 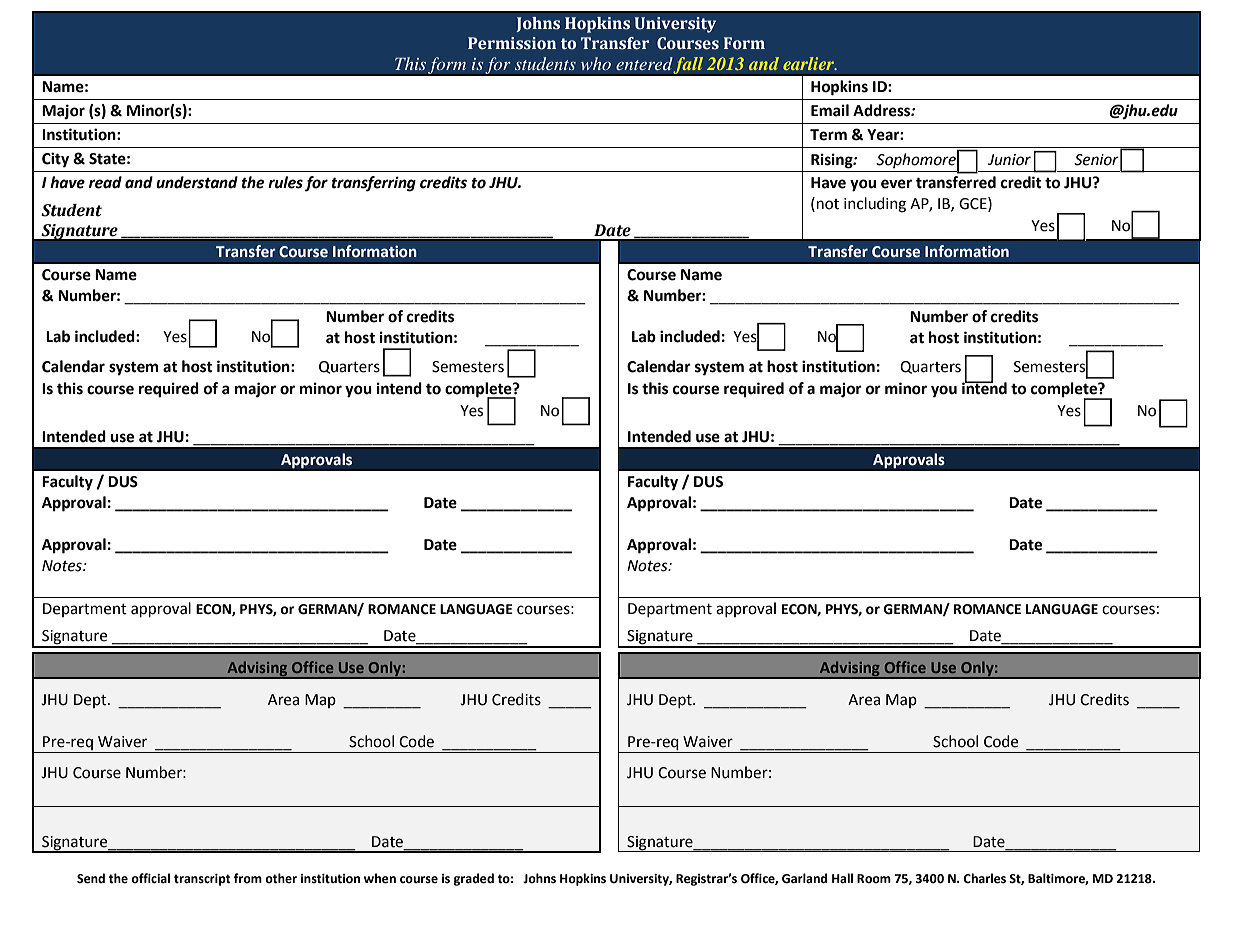 What do you see at coordinates (197, 182) in the page?
I see `understand` at bounding box center [197, 182].
